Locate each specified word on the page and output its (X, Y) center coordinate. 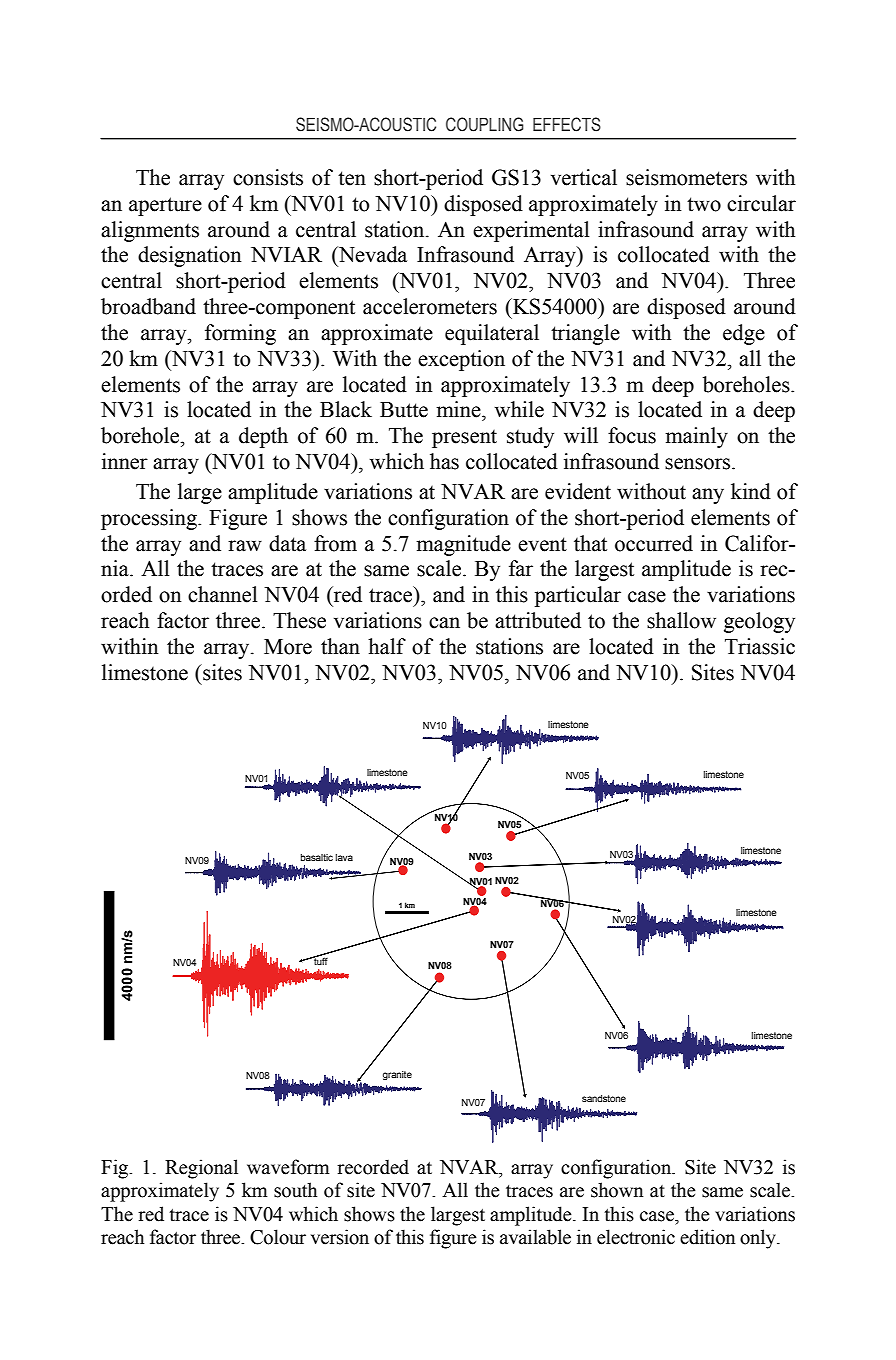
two (704, 204)
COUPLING (485, 124)
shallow (681, 620)
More (288, 647)
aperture (165, 206)
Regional (201, 1169)
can (444, 623)
